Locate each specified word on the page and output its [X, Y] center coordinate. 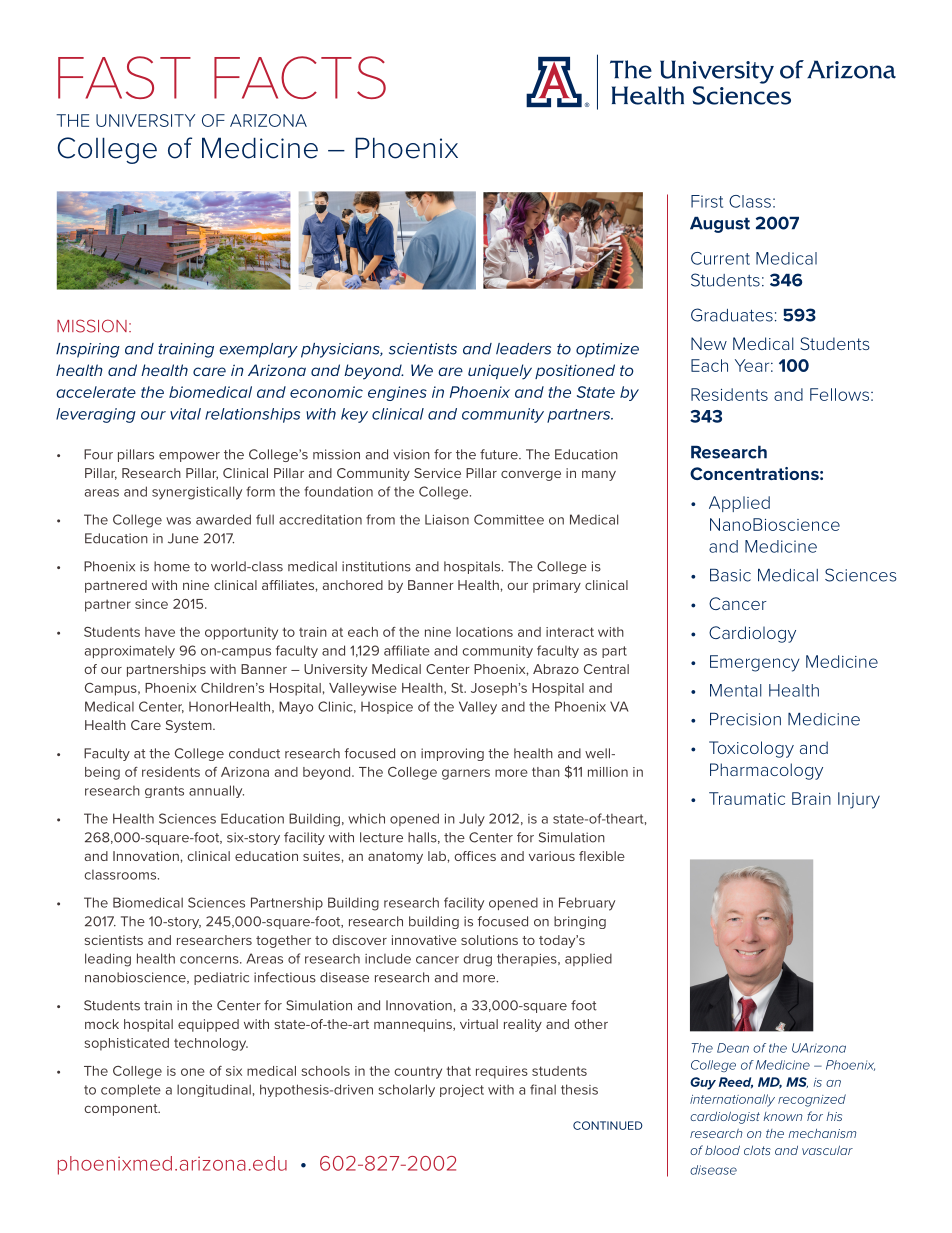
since [151, 604]
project [462, 1091]
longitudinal [214, 1090]
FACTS [300, 77]
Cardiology [752, 634]
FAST [124, 77]
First [707, 201]
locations [484, 632]
